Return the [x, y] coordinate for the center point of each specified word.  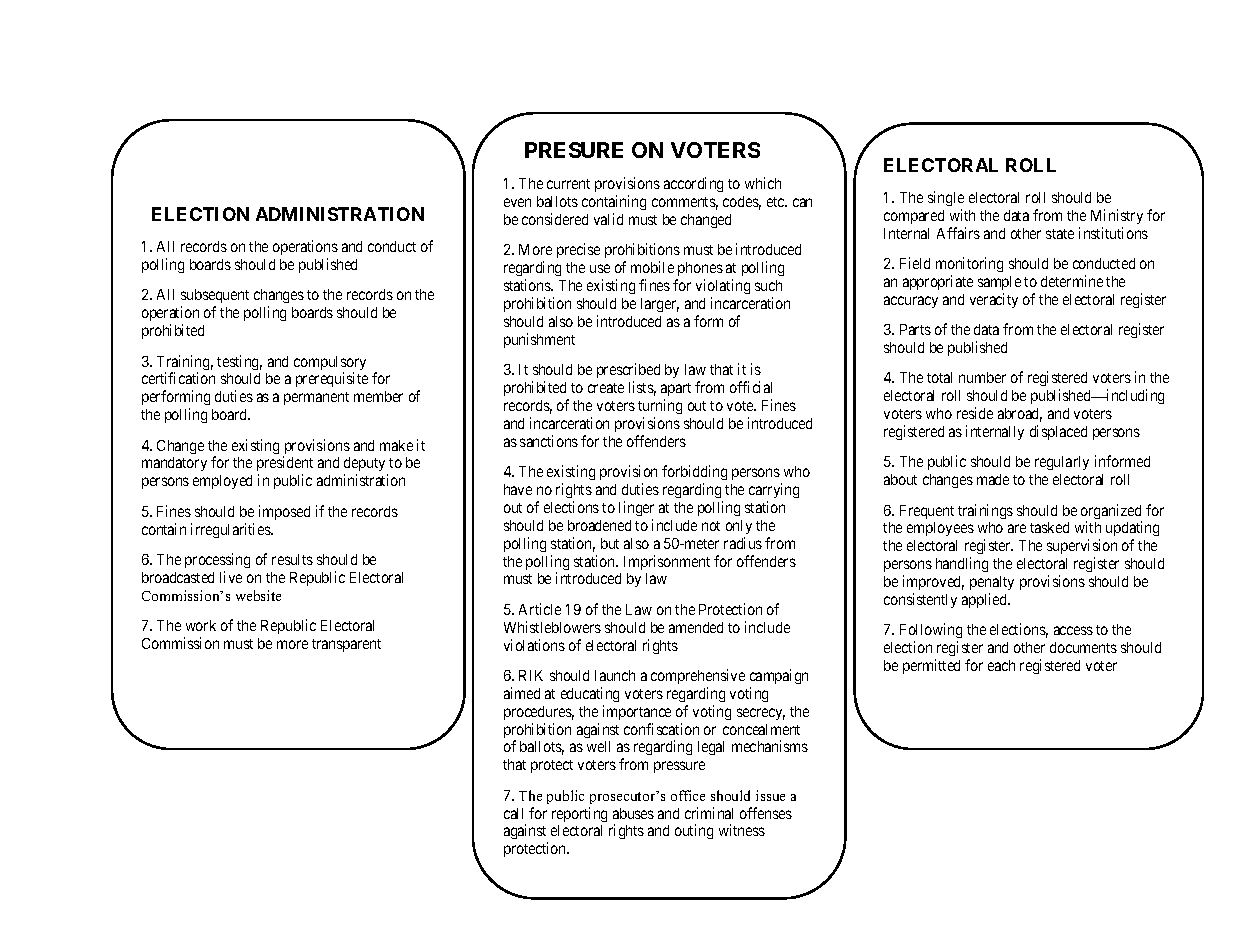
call [513, 813]
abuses [633, 813]
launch [615, 675]
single [946, 198]
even [517, 202]
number [982, 377]
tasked [1049, 527]
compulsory [330, 364]
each [1001, 665]
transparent [346, 645]
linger [636, 508]
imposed [284, 512]
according [693, 184]
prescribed [628, 370]
